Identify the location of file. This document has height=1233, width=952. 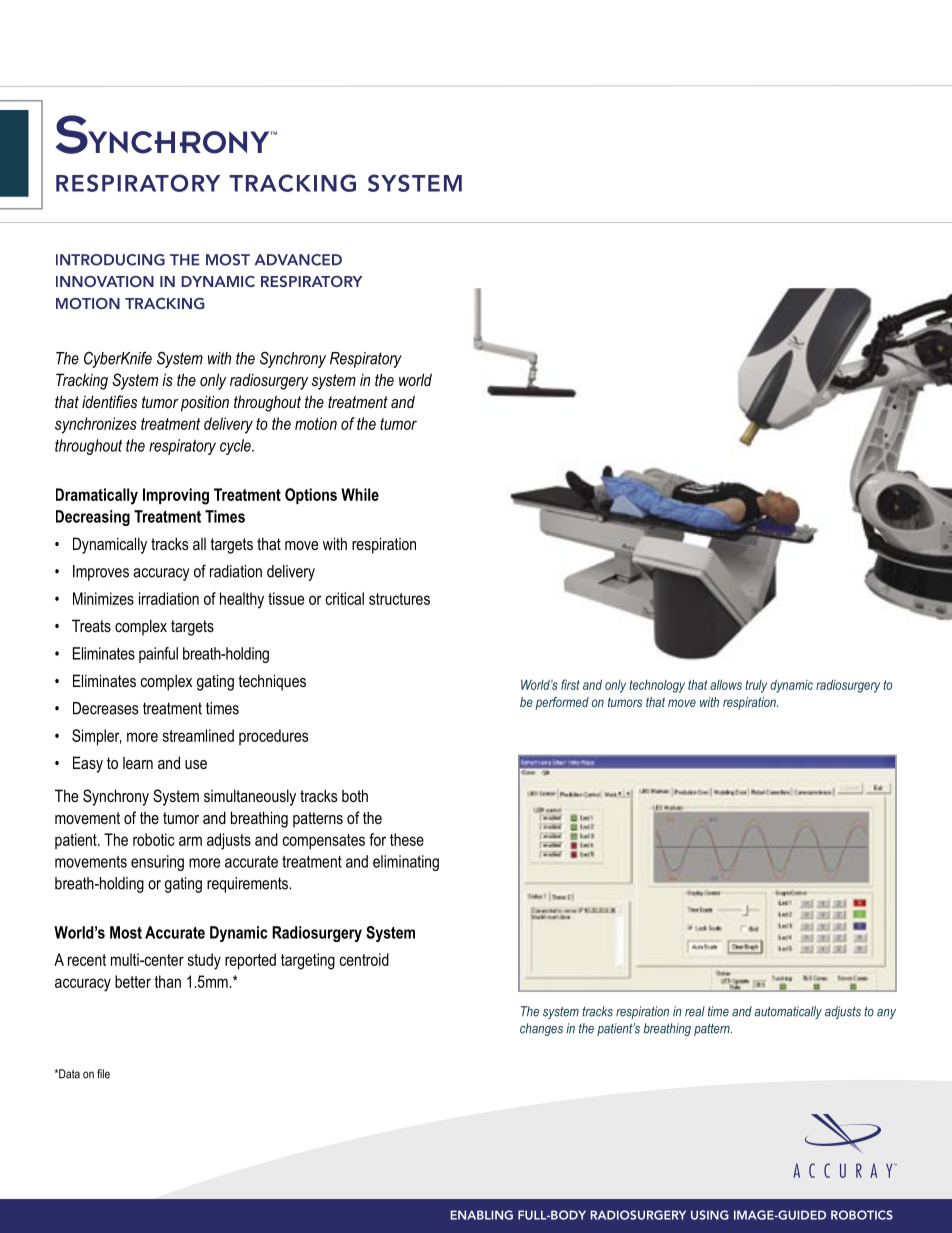
(103, 1074).
